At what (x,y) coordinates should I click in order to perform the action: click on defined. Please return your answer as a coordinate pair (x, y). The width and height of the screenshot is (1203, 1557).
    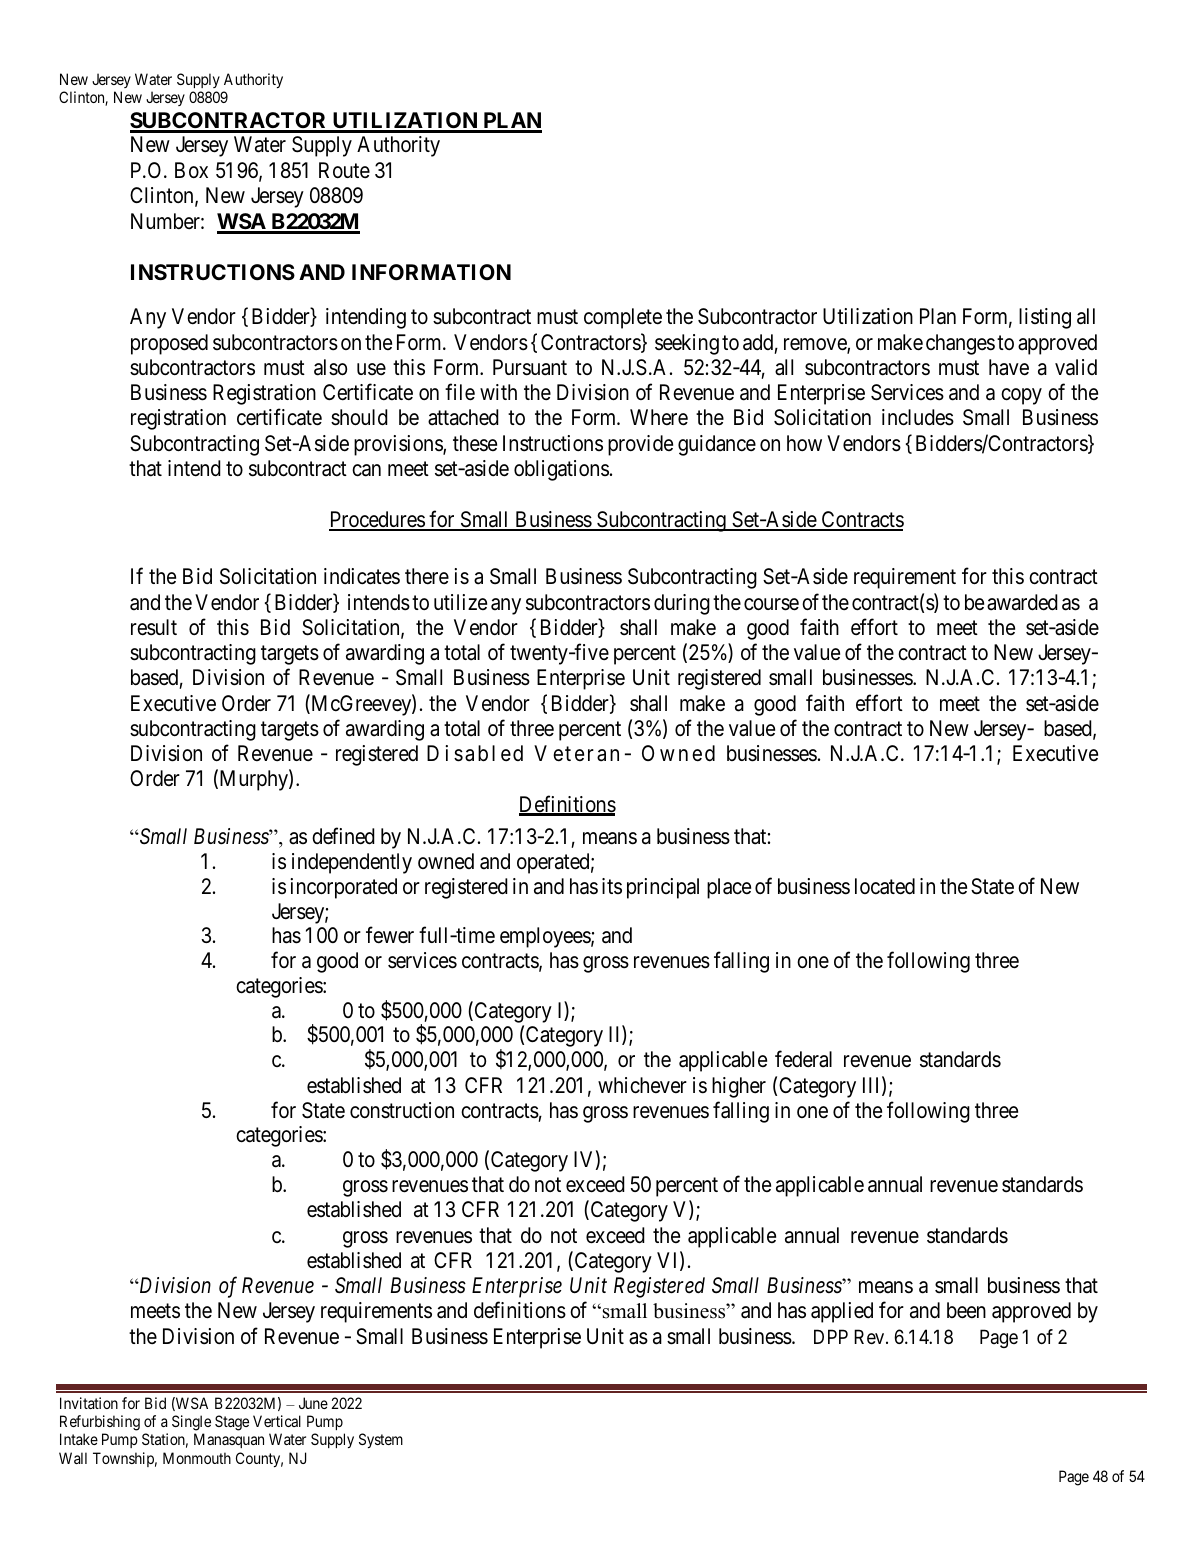
    Looking at the image, I should click on (343, 836).
